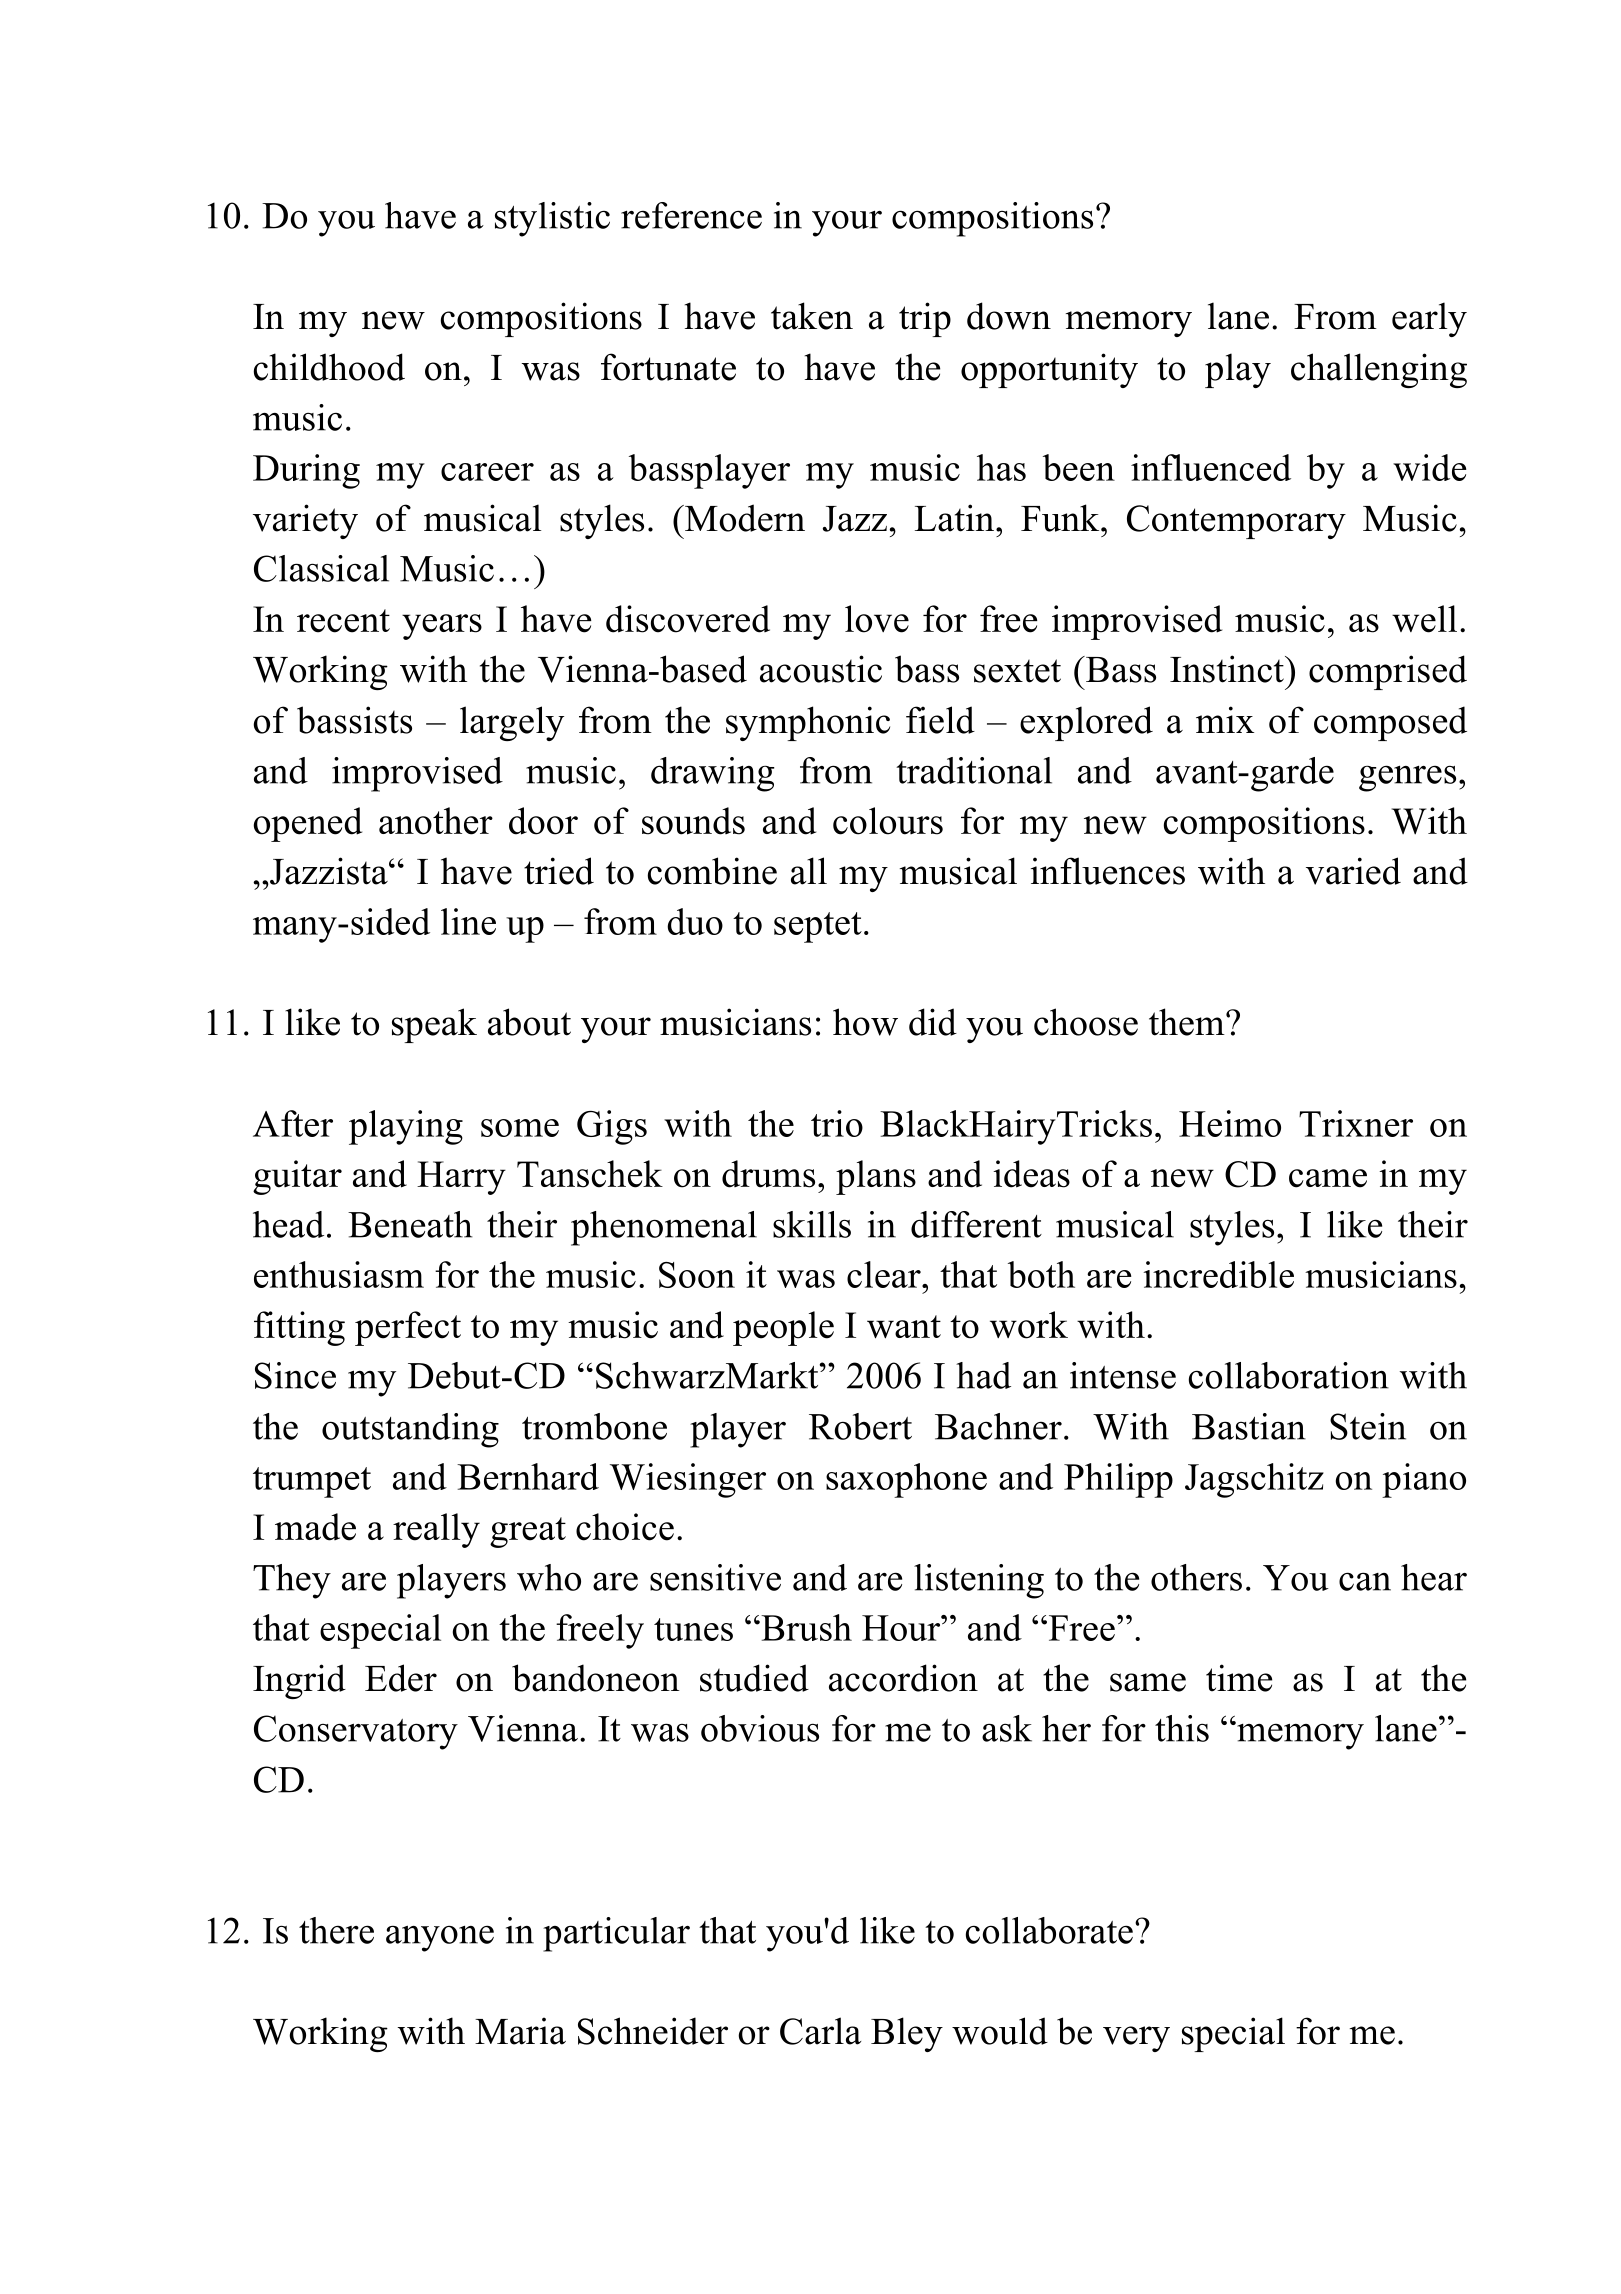  I want to click on acoustic, so click(821, 669).
